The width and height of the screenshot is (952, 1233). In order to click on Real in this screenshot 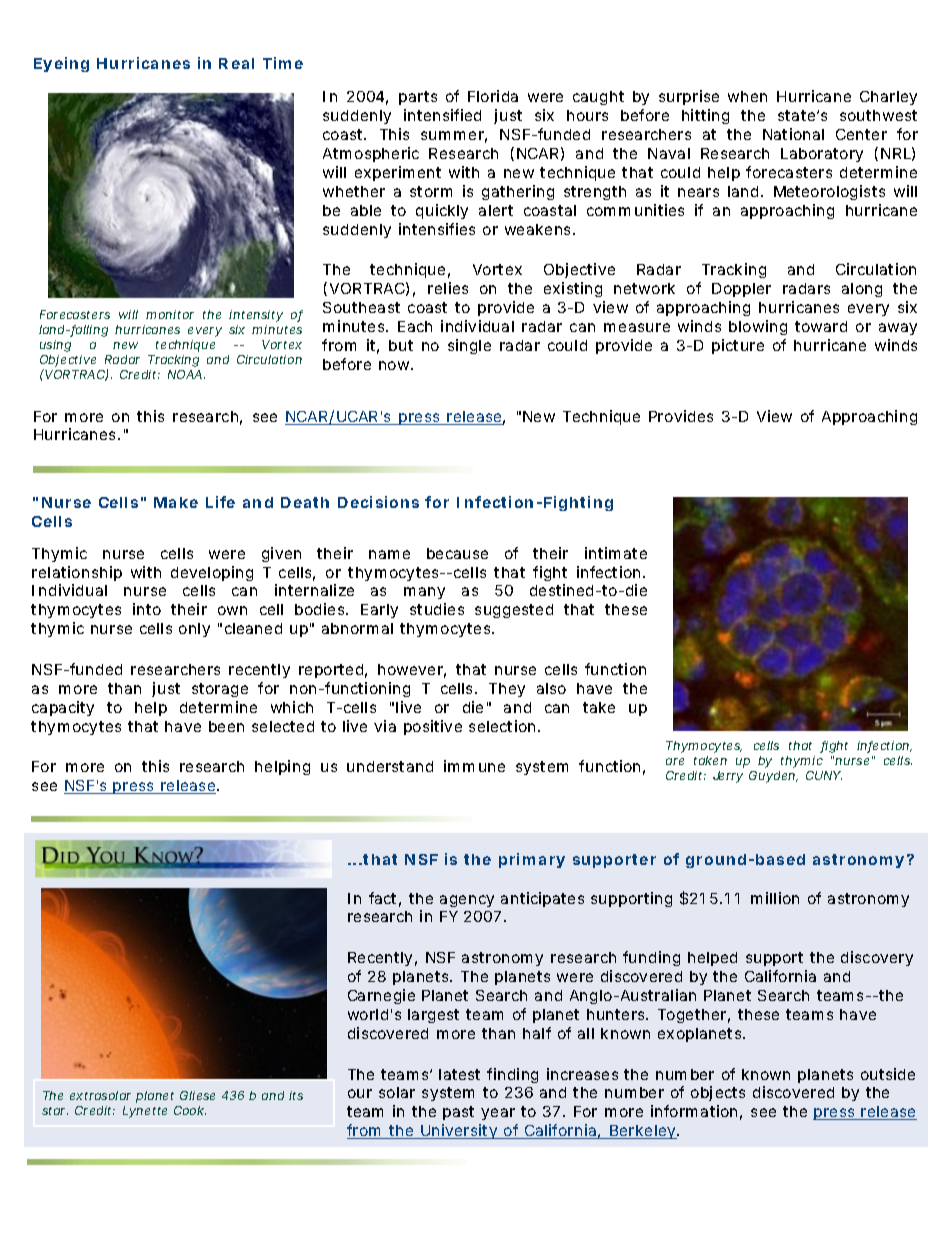, I will do `click(236, 63)`.
